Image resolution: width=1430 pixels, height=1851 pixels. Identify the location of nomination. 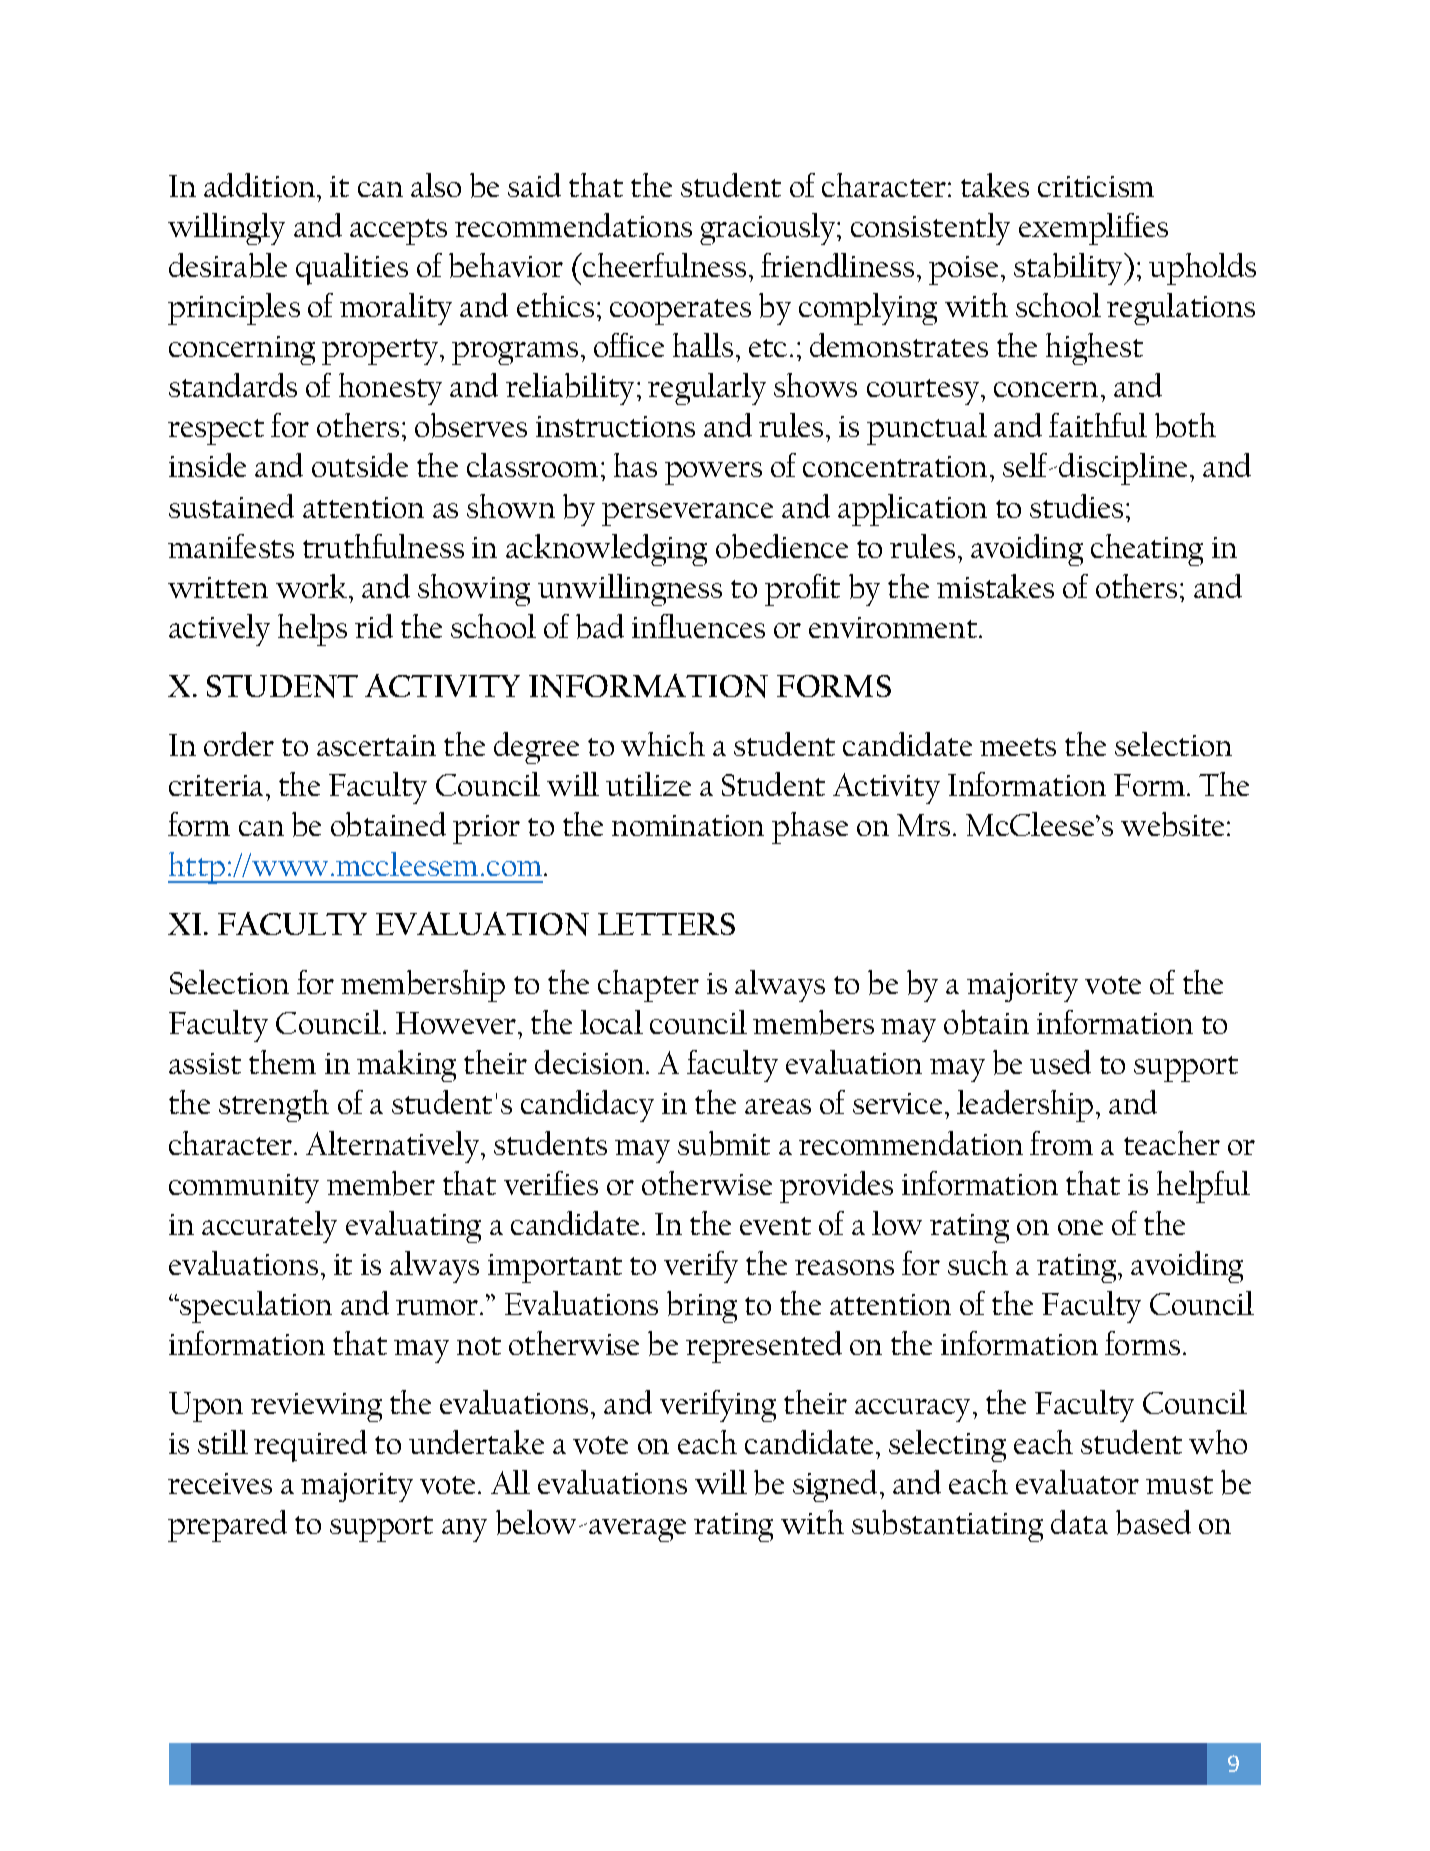
(688, 825).
